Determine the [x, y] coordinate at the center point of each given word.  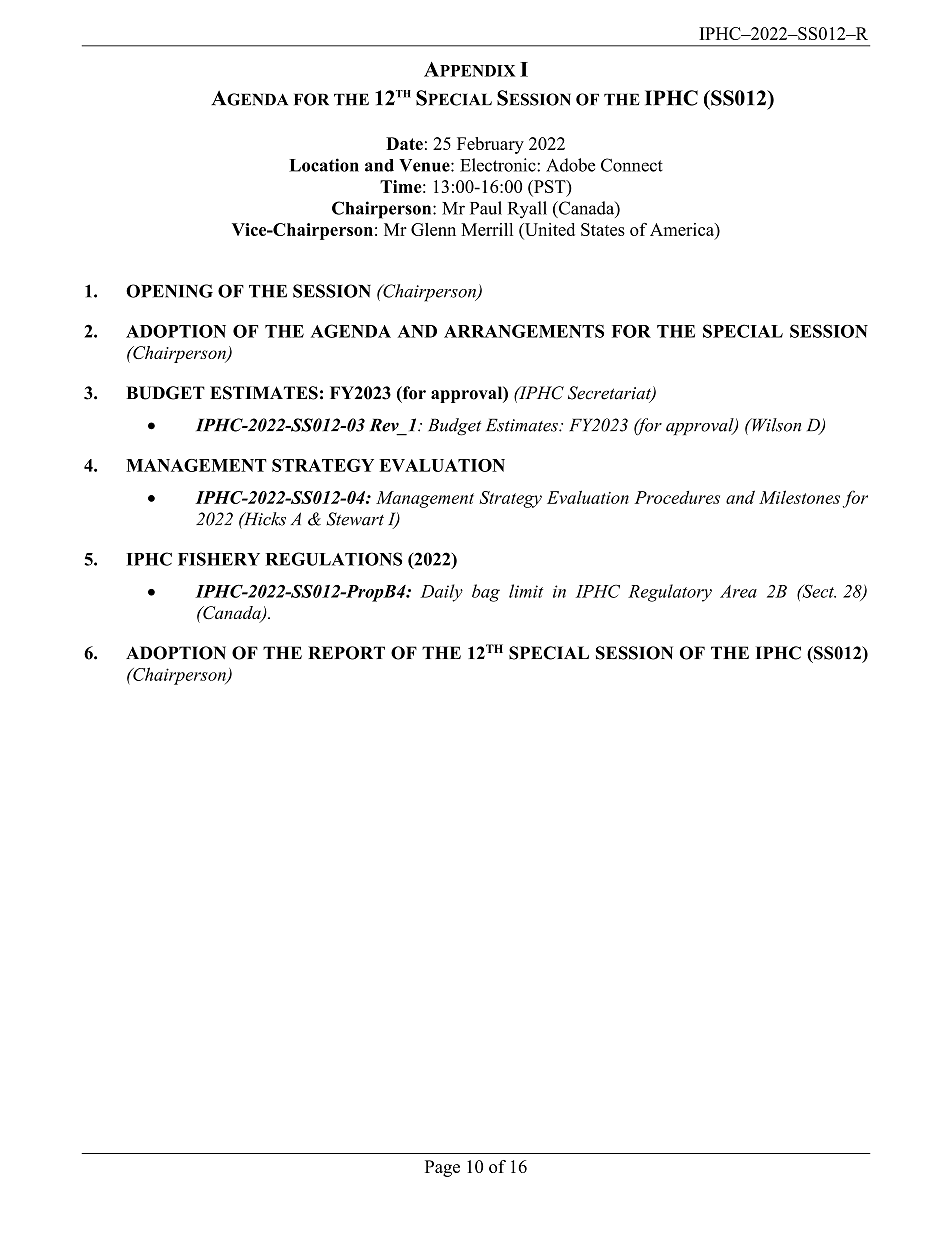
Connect [632, 165]
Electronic [499, 165]
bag [486, 593]
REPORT [346, 653]
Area [738, 591]
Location [324, 165]
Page [442, 1168]
